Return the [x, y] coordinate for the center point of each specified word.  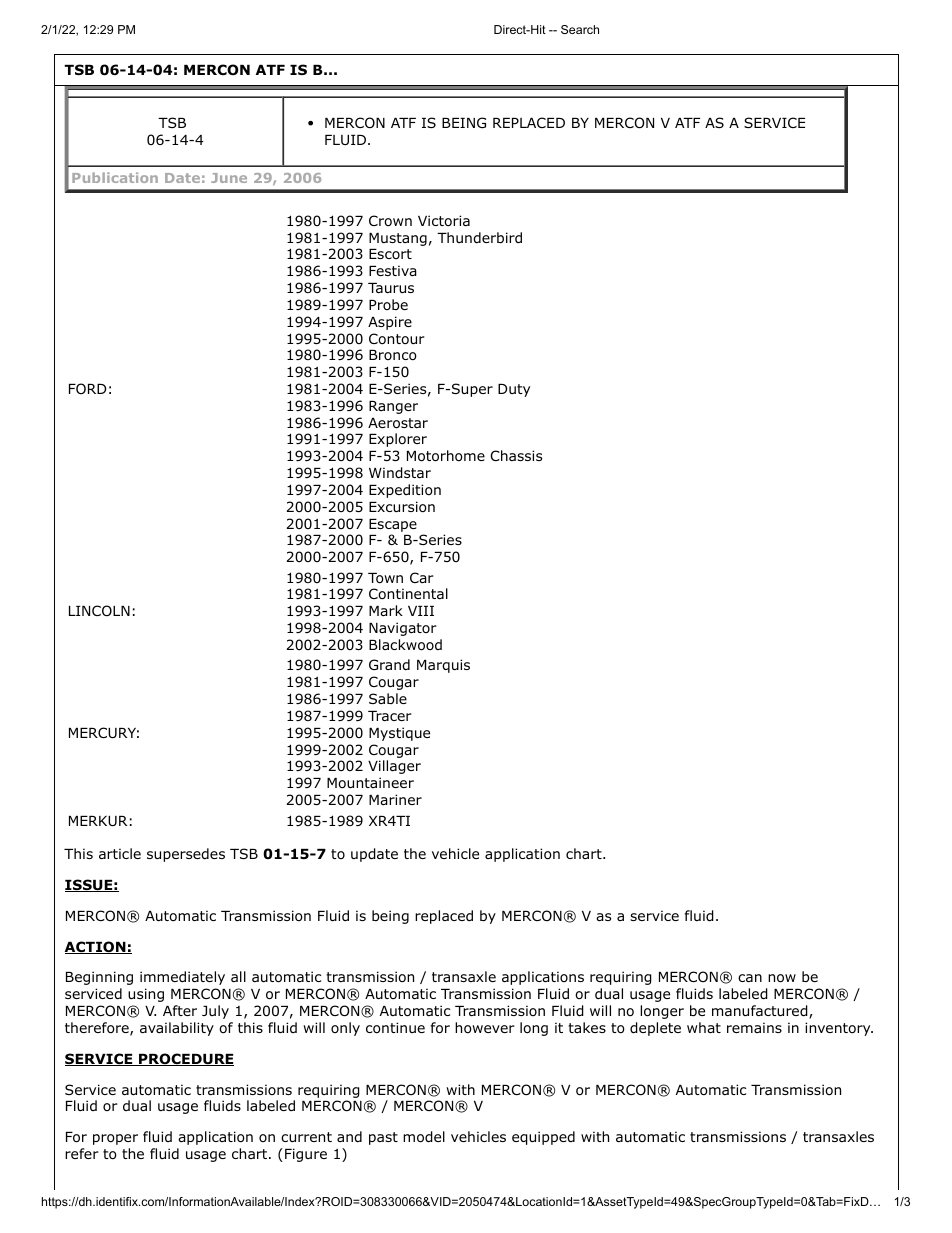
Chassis [516, 455]
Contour [397, 339]
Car [422, 577]
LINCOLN [99, 611]
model [424, 1137]
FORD [87, 388]
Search [580, 29]
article [120, 853]
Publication [115, 177]
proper [115, 1139]
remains [754, 1027]
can [750, 978]
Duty [514, 390]
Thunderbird [479, 237]
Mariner [395, 799]
